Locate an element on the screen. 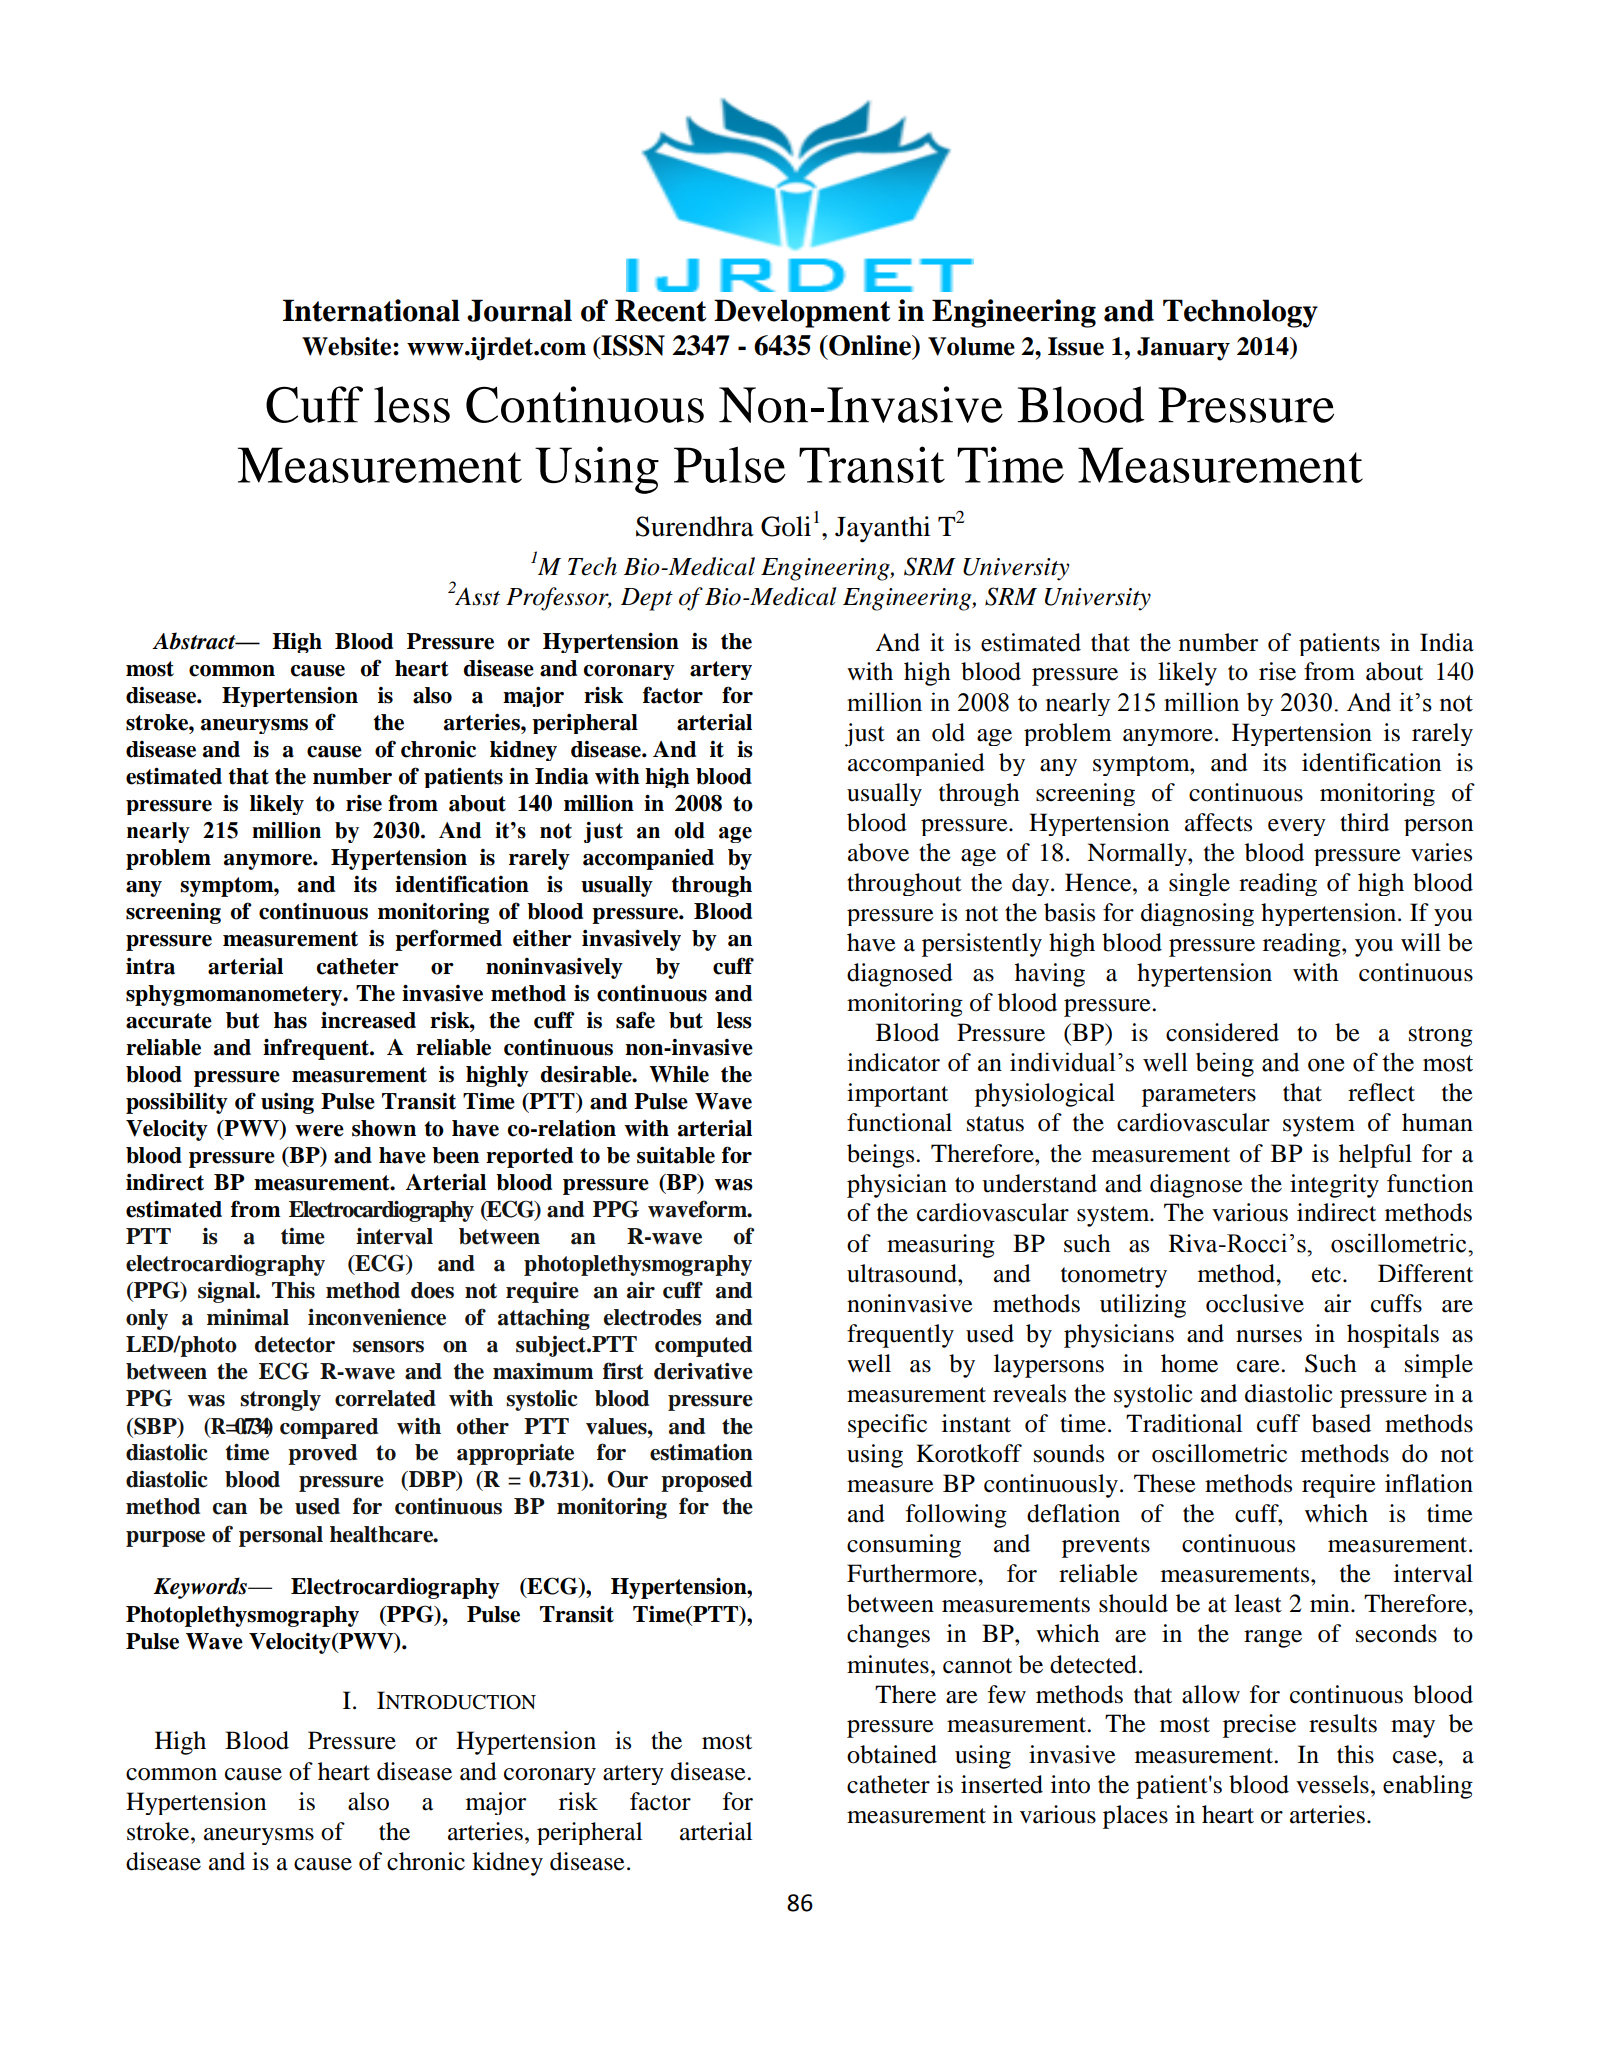 This screenshot has height=2070, width=1600. affects is located at coordinates (1218, 822).
